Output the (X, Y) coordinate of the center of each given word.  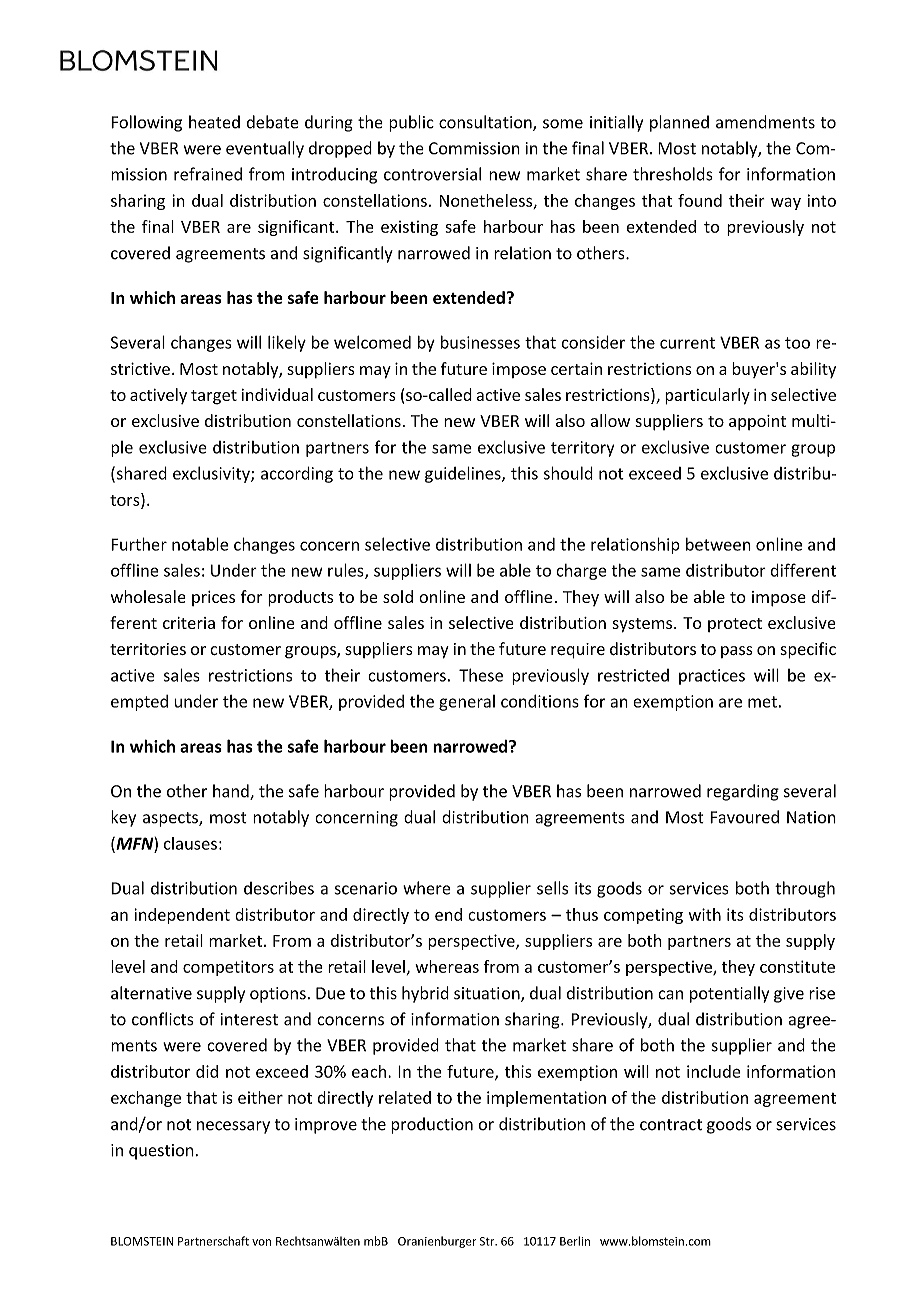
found (700, 200)
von (261, 1242)
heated (214, 122)
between (718, 544)
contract (671, 1125)
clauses (190, 843)
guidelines (464, 474)
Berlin (575, 1241)
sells (552, 888)
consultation (486, 123)
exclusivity (212, 474)
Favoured (744, 817)
